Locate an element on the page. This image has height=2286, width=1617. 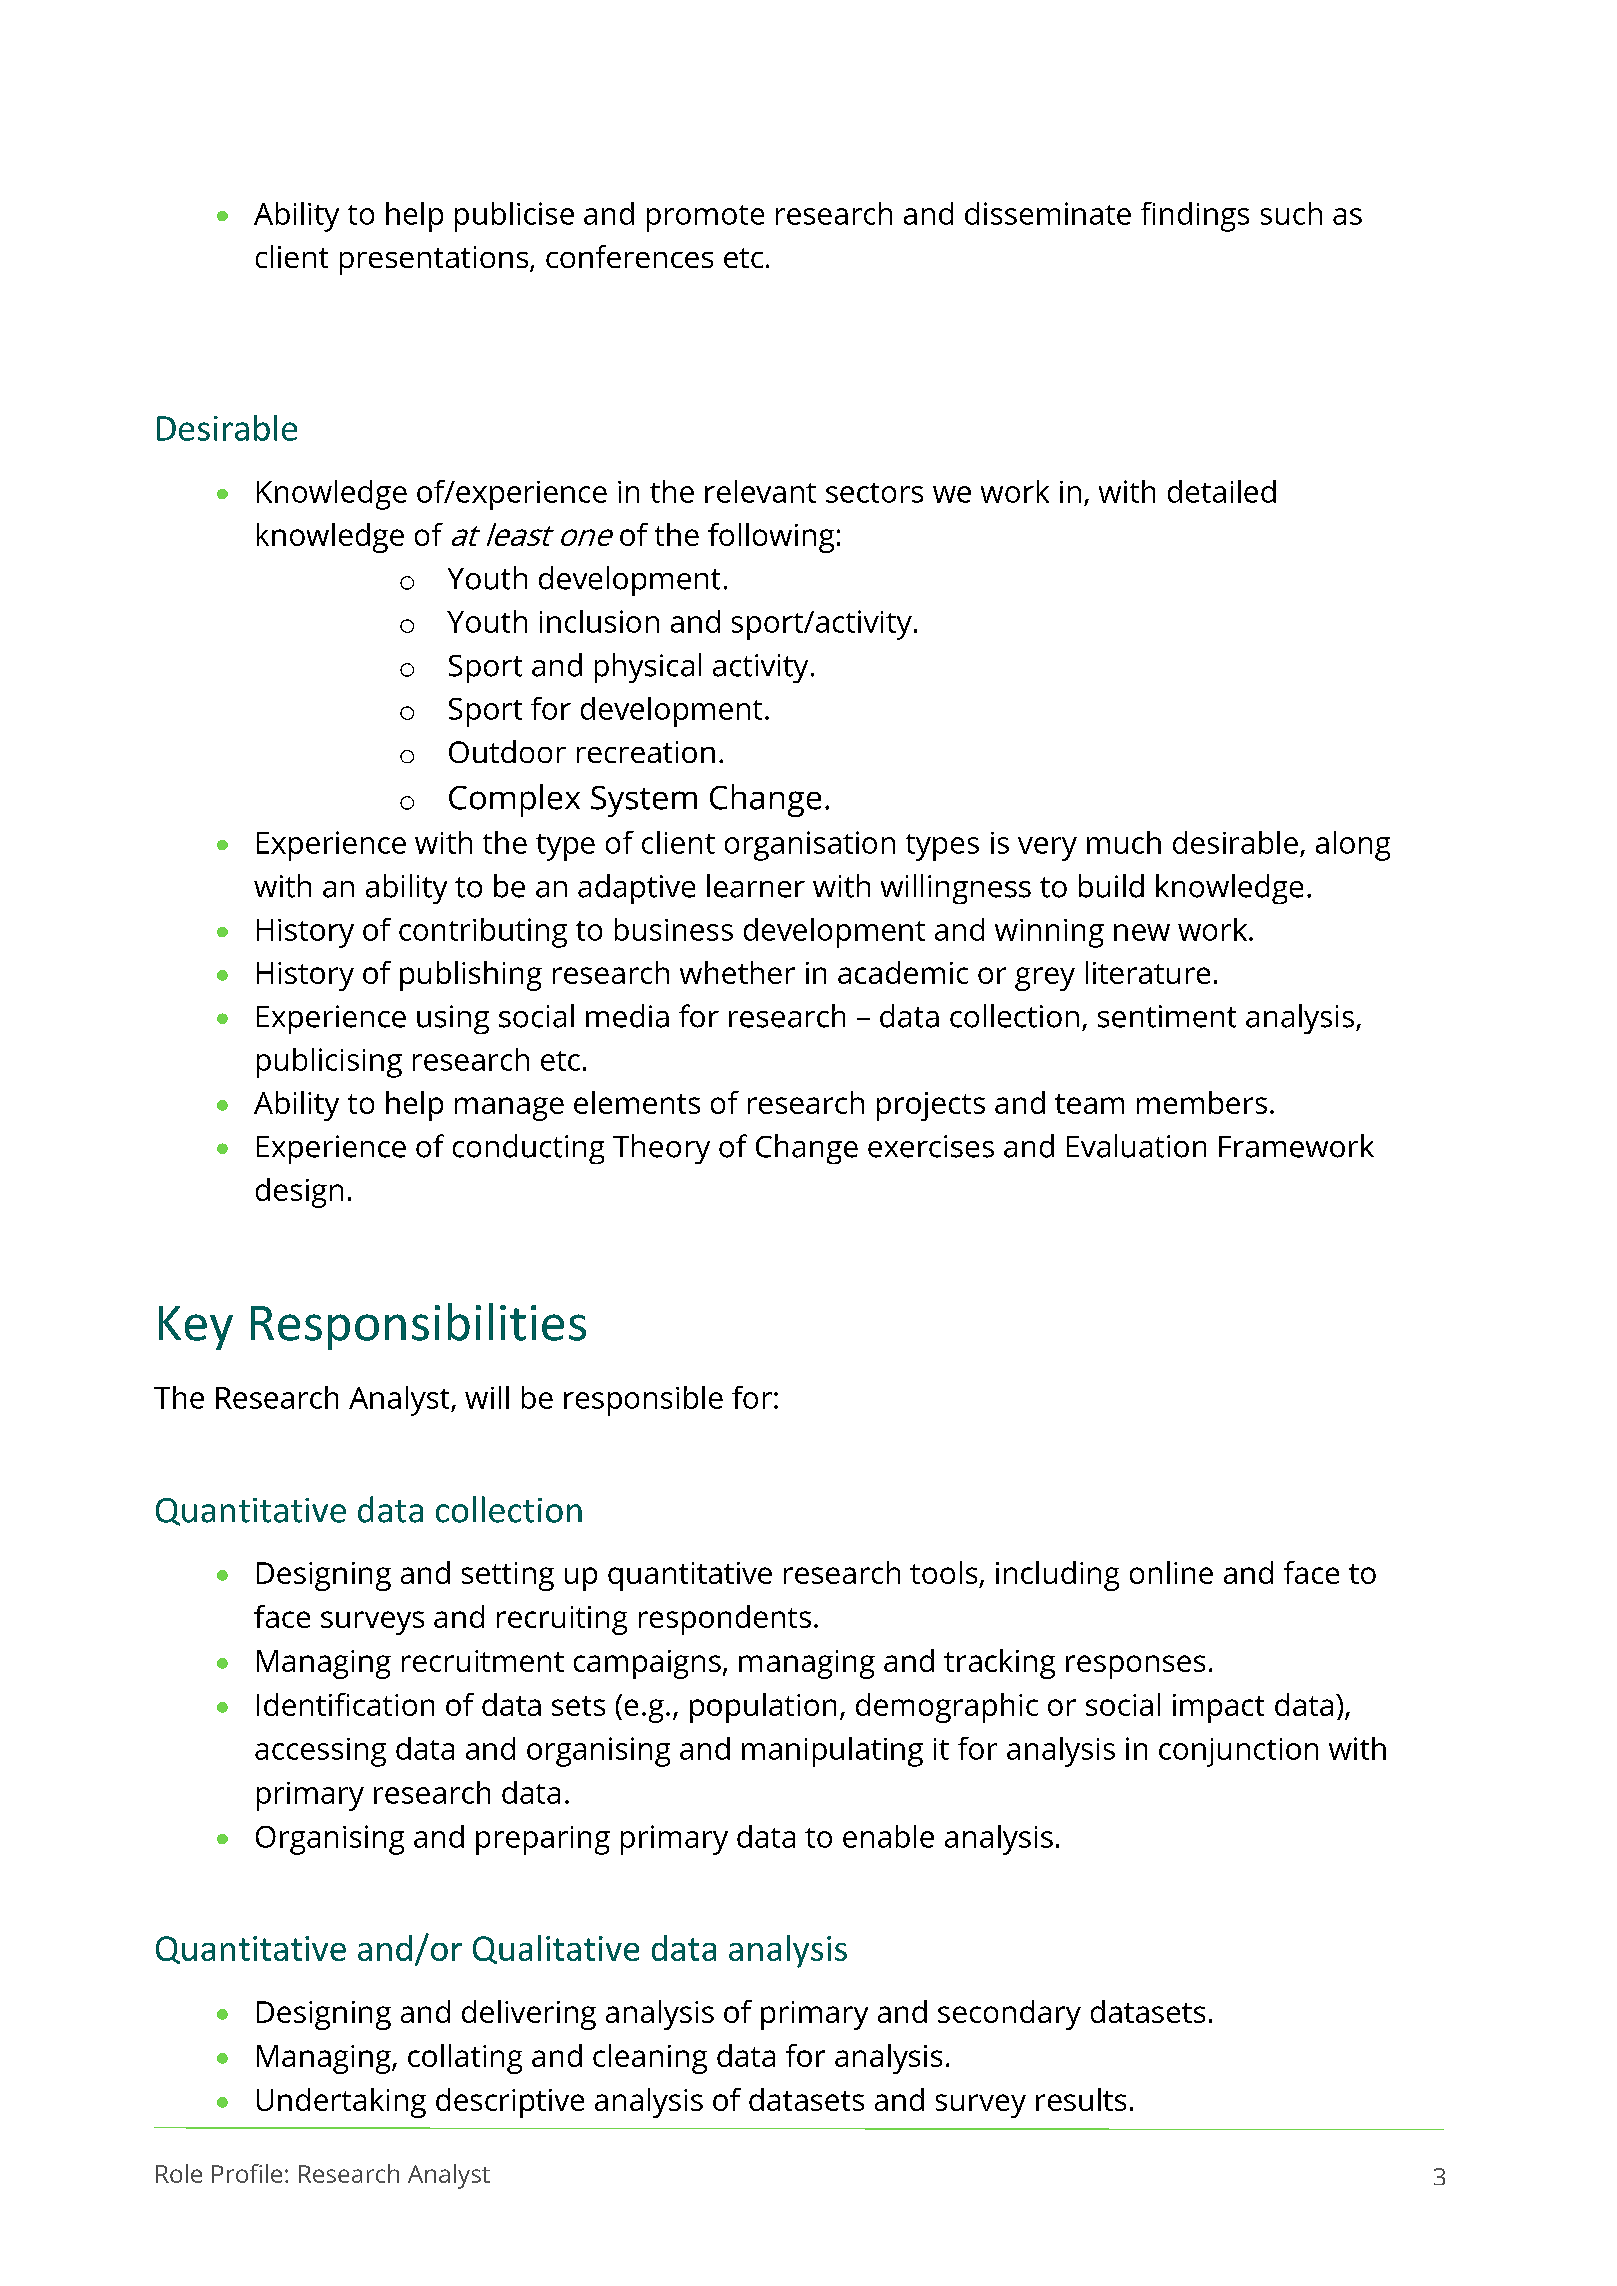
promote is located at coordinates (705, 218).
